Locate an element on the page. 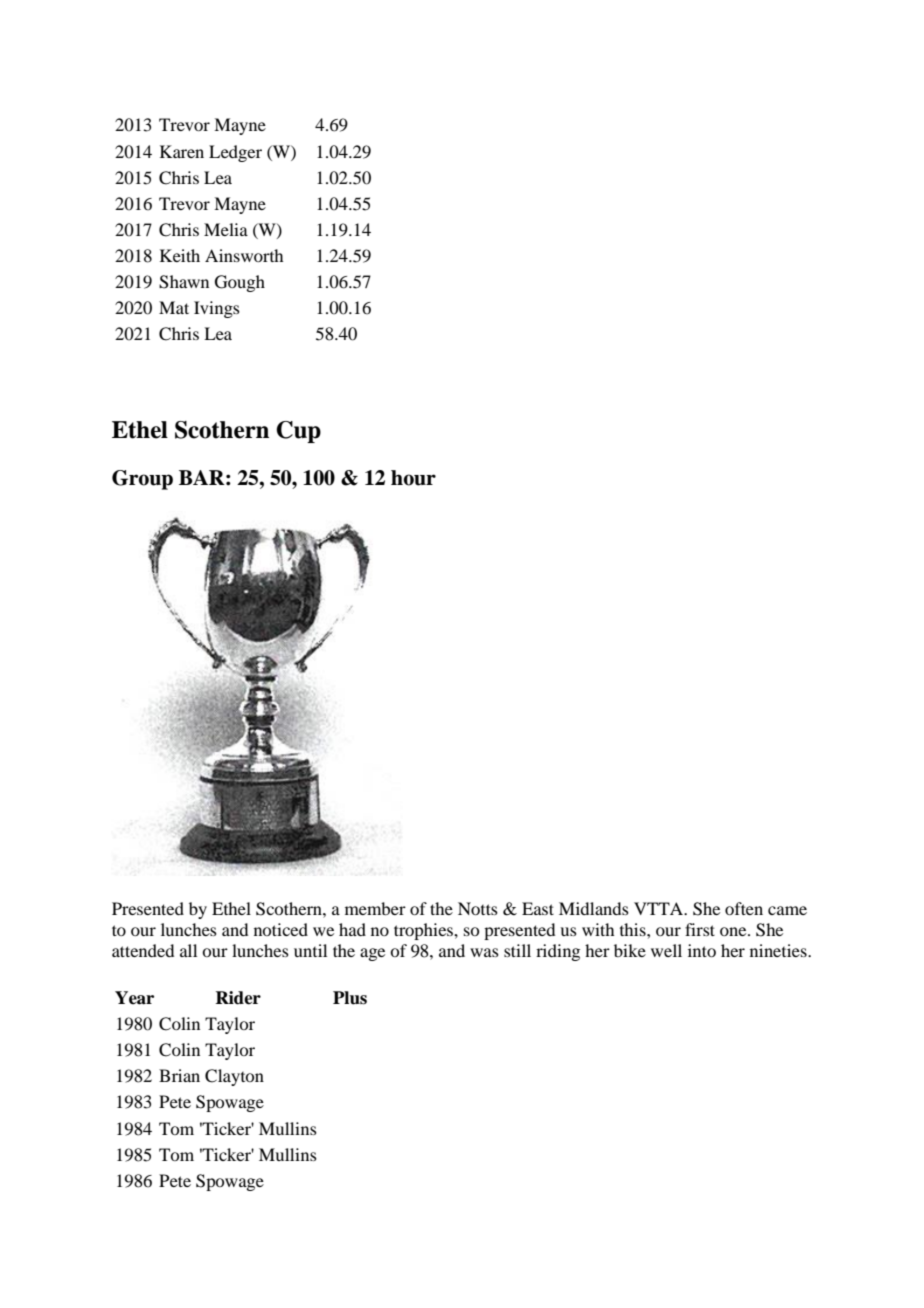  Clayton is located at coordinates (234, 1077).
